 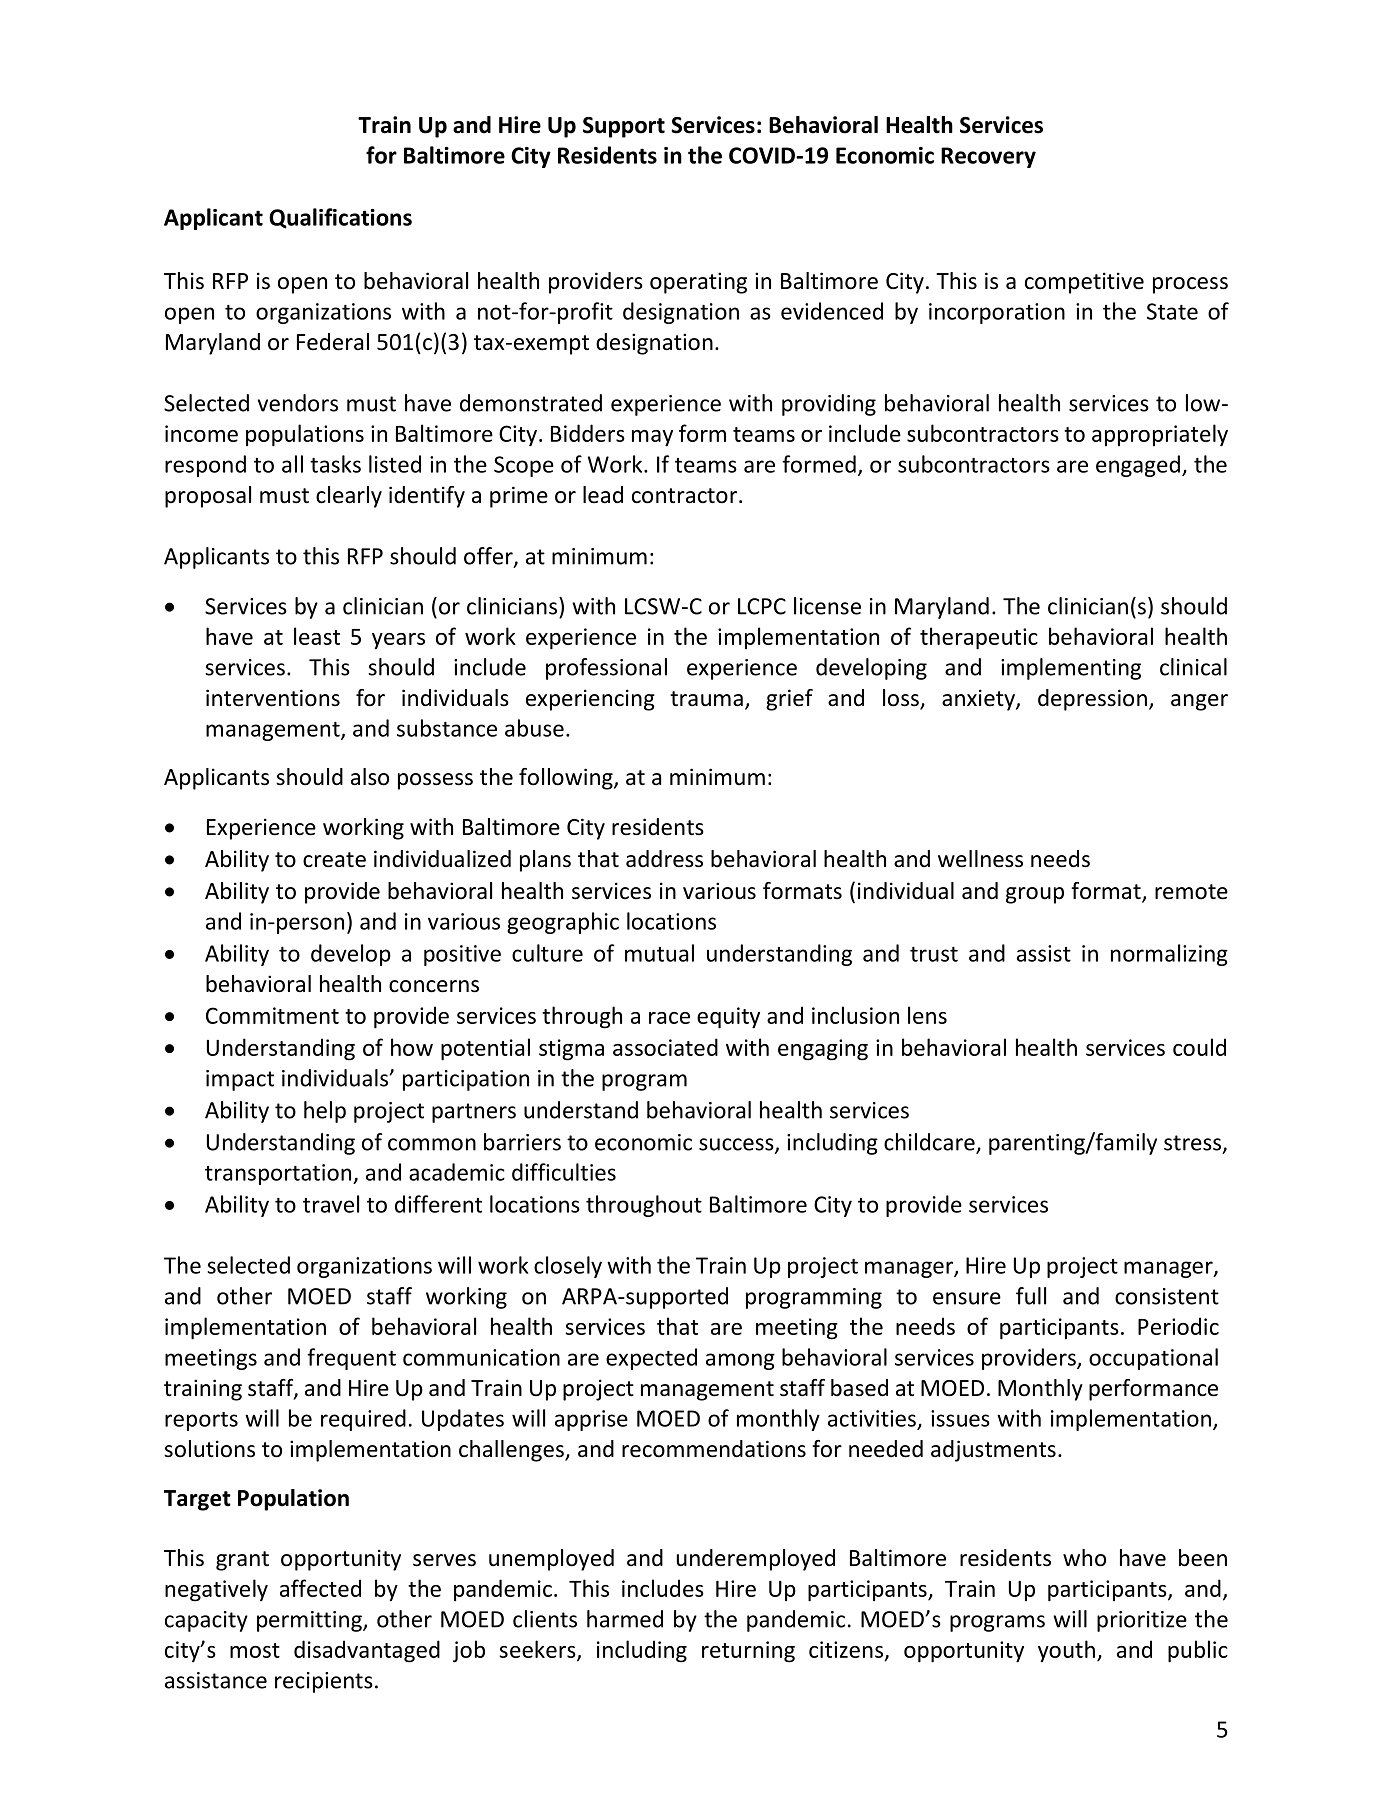 What do you see at coordinates (603, 495) in the image?
I see `lead` at bounding box center [603, 495].
